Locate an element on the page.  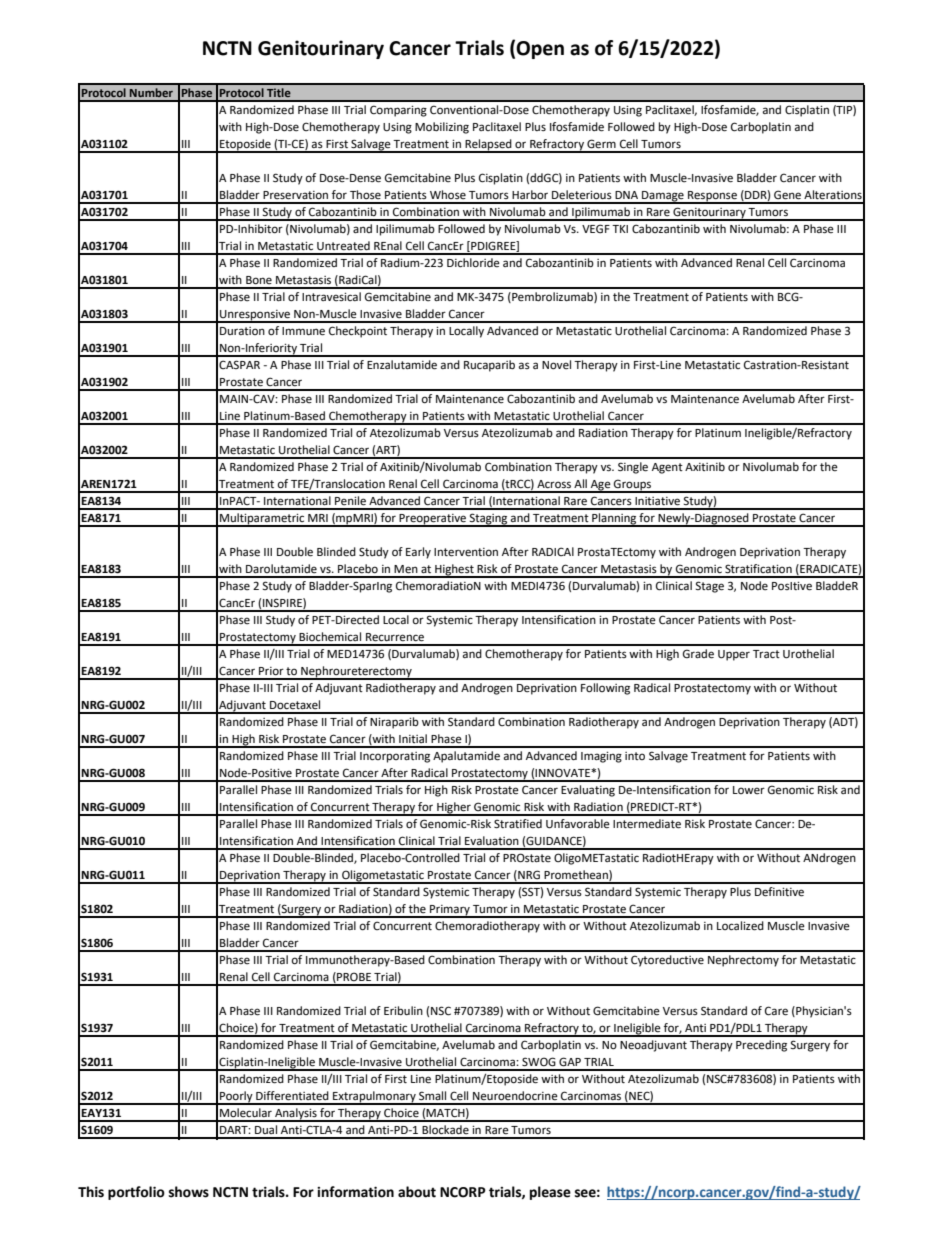
Primary is located at coordinates (450, 911).
